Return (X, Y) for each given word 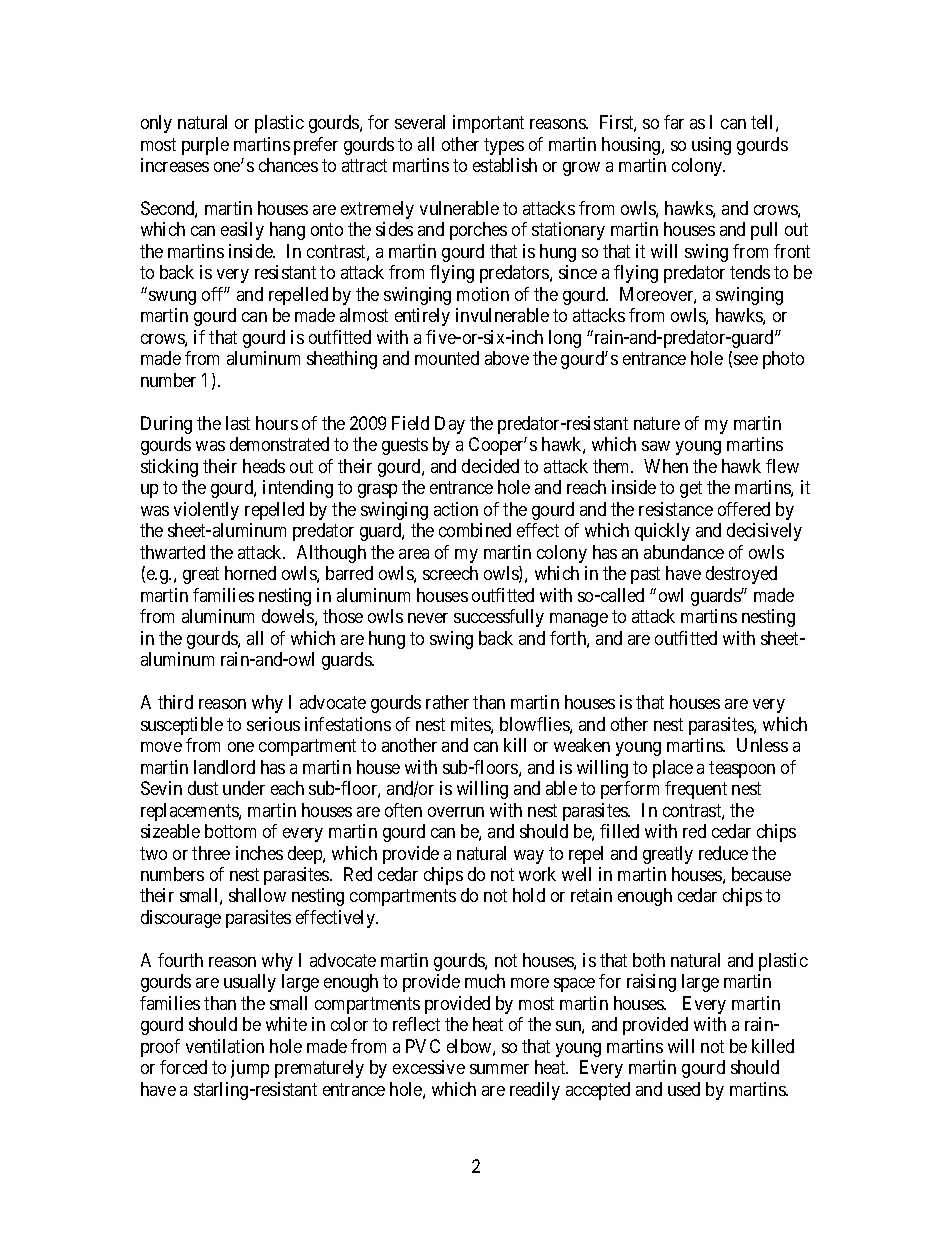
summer (499, 1069)
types (504, 146)
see (746, 360)
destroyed (741, 575)
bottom (230, 831)
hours (277, 423)
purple (205, 146)
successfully (499, 618)
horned (250, 573)
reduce (723, 853)
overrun (456, 812)
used (684, 1089)
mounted (447, 358)
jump (250, 1069)
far (674, 122)
